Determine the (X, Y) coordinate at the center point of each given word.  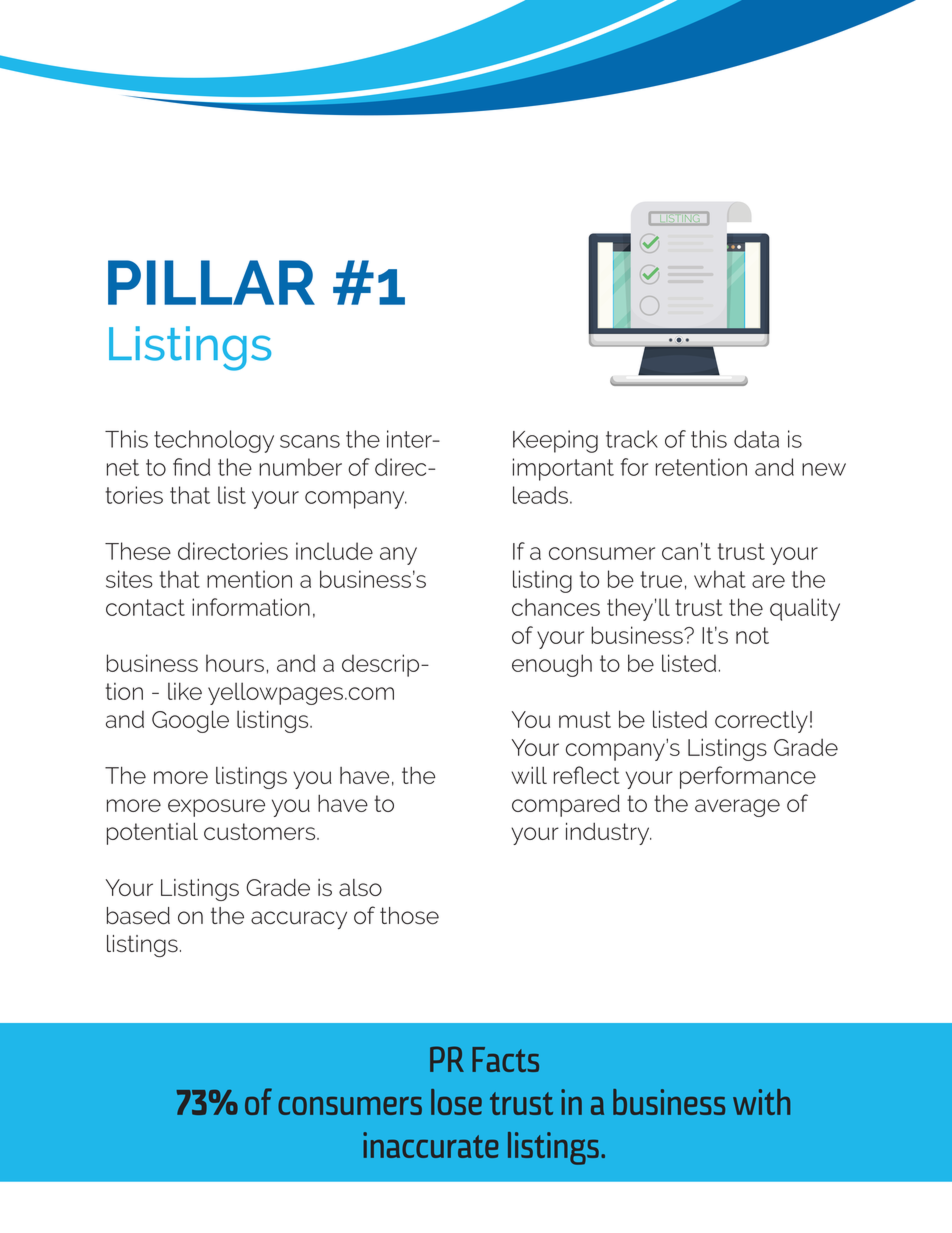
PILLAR (211, 282)
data (756, 439)
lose (456, 1102)
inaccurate (430, 1145)
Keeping (555, 441)
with (761, 1102)
